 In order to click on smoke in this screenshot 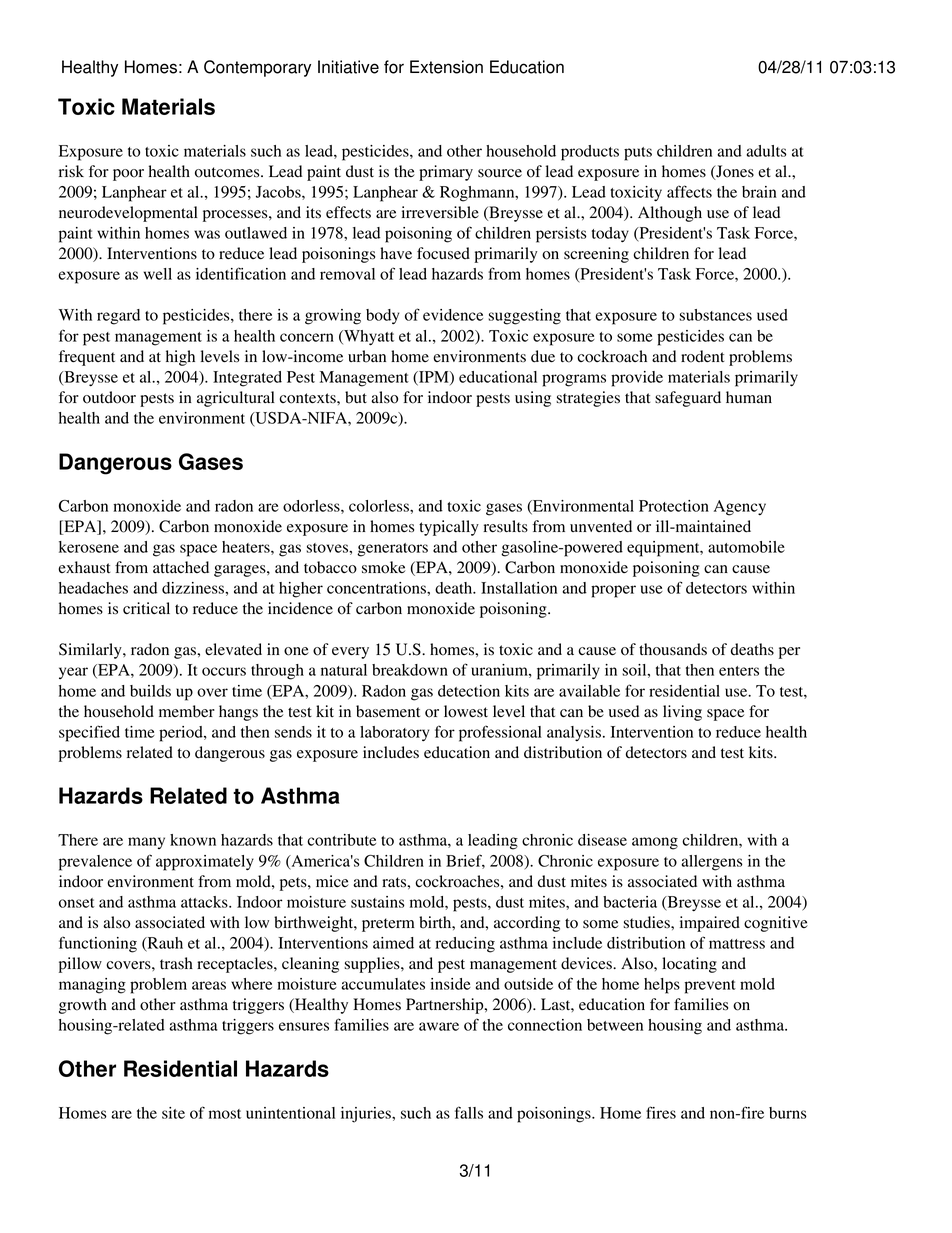, I will do `click(383, 567)`.
